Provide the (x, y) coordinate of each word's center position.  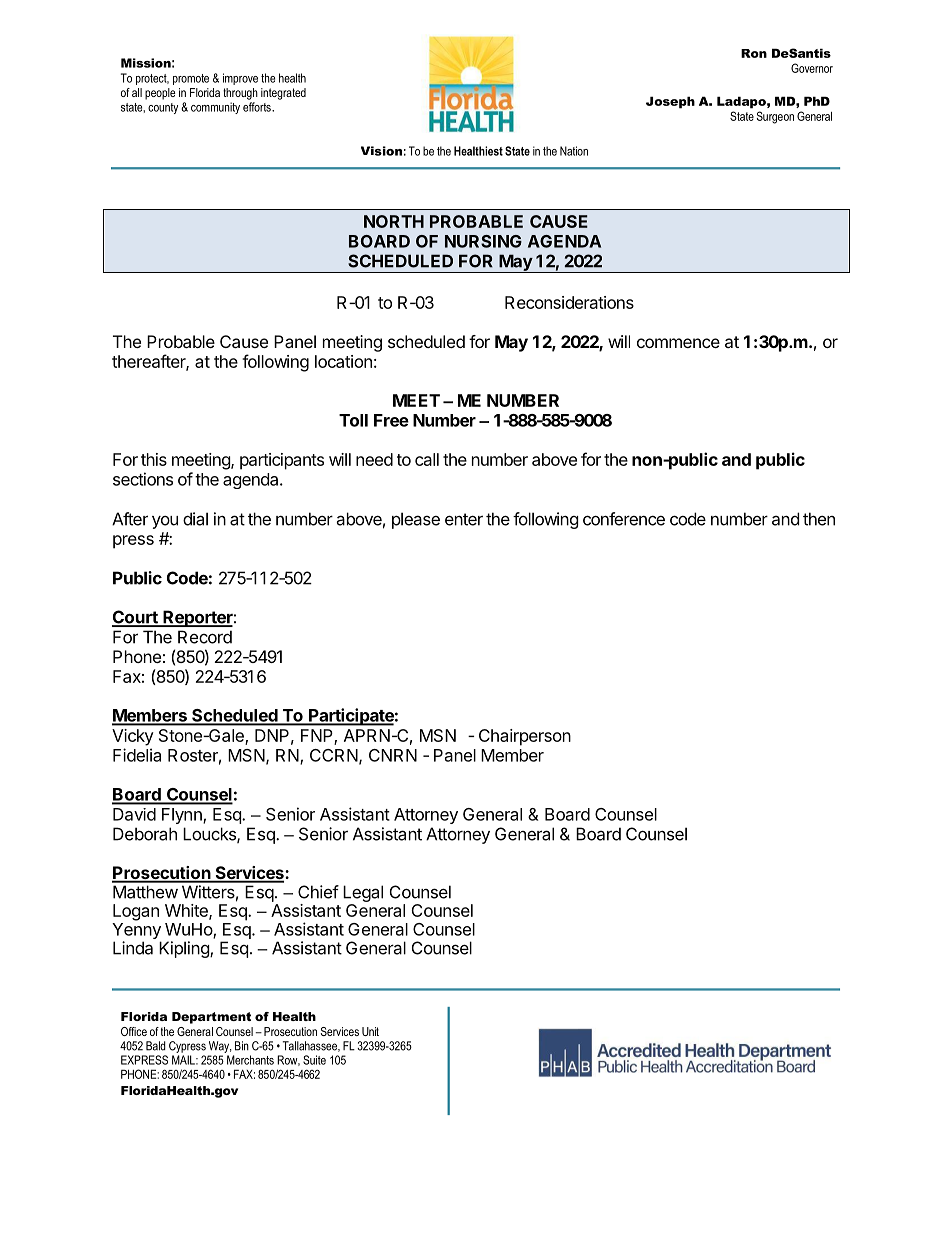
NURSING (483, 241)
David (134, 814)
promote (191, 79)
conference (624, 519)
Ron (754, 53)
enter (464, 519)
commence (678, 343)
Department (211, 1018)
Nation (574, 151)
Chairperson (525, 737)
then (819, 519)
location (343, 361)
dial (195, 519)
